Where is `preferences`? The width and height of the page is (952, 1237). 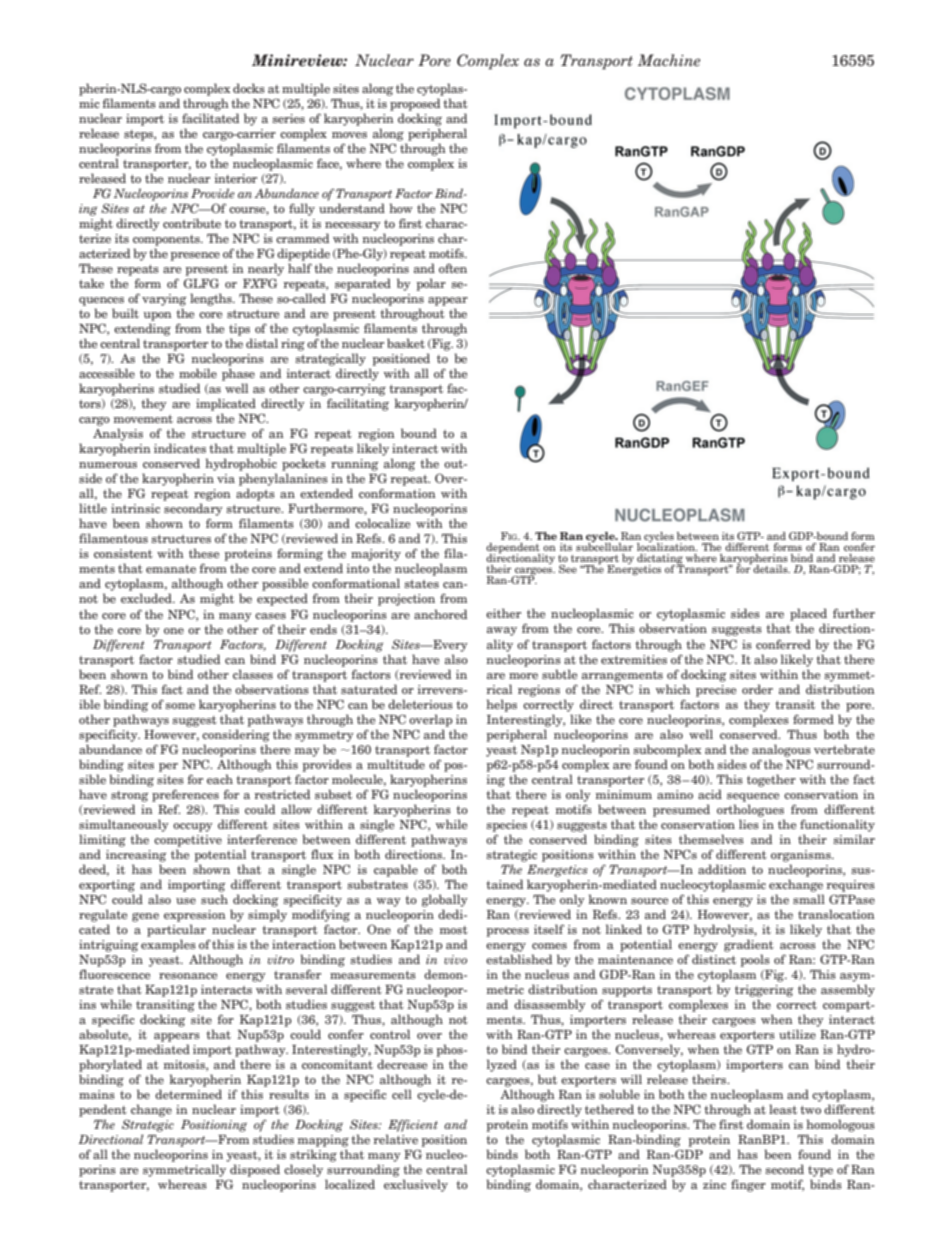 preferences is located at coordinates (185, 795).
